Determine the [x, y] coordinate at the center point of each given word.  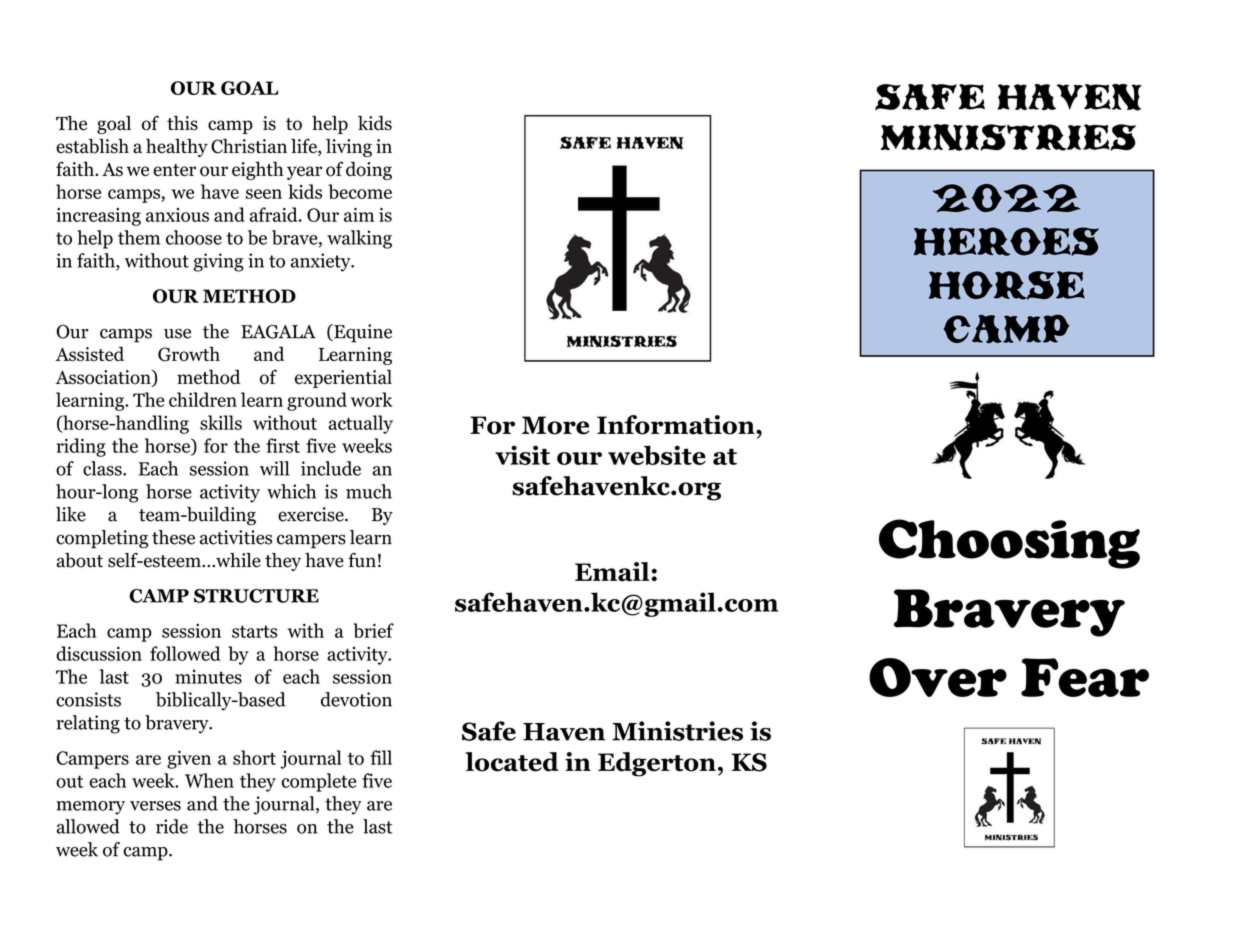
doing [369, 170]
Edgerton [657, 764]
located [512, 762]
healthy [177, 148]
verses [155, 806]
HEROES [1006, 241]
